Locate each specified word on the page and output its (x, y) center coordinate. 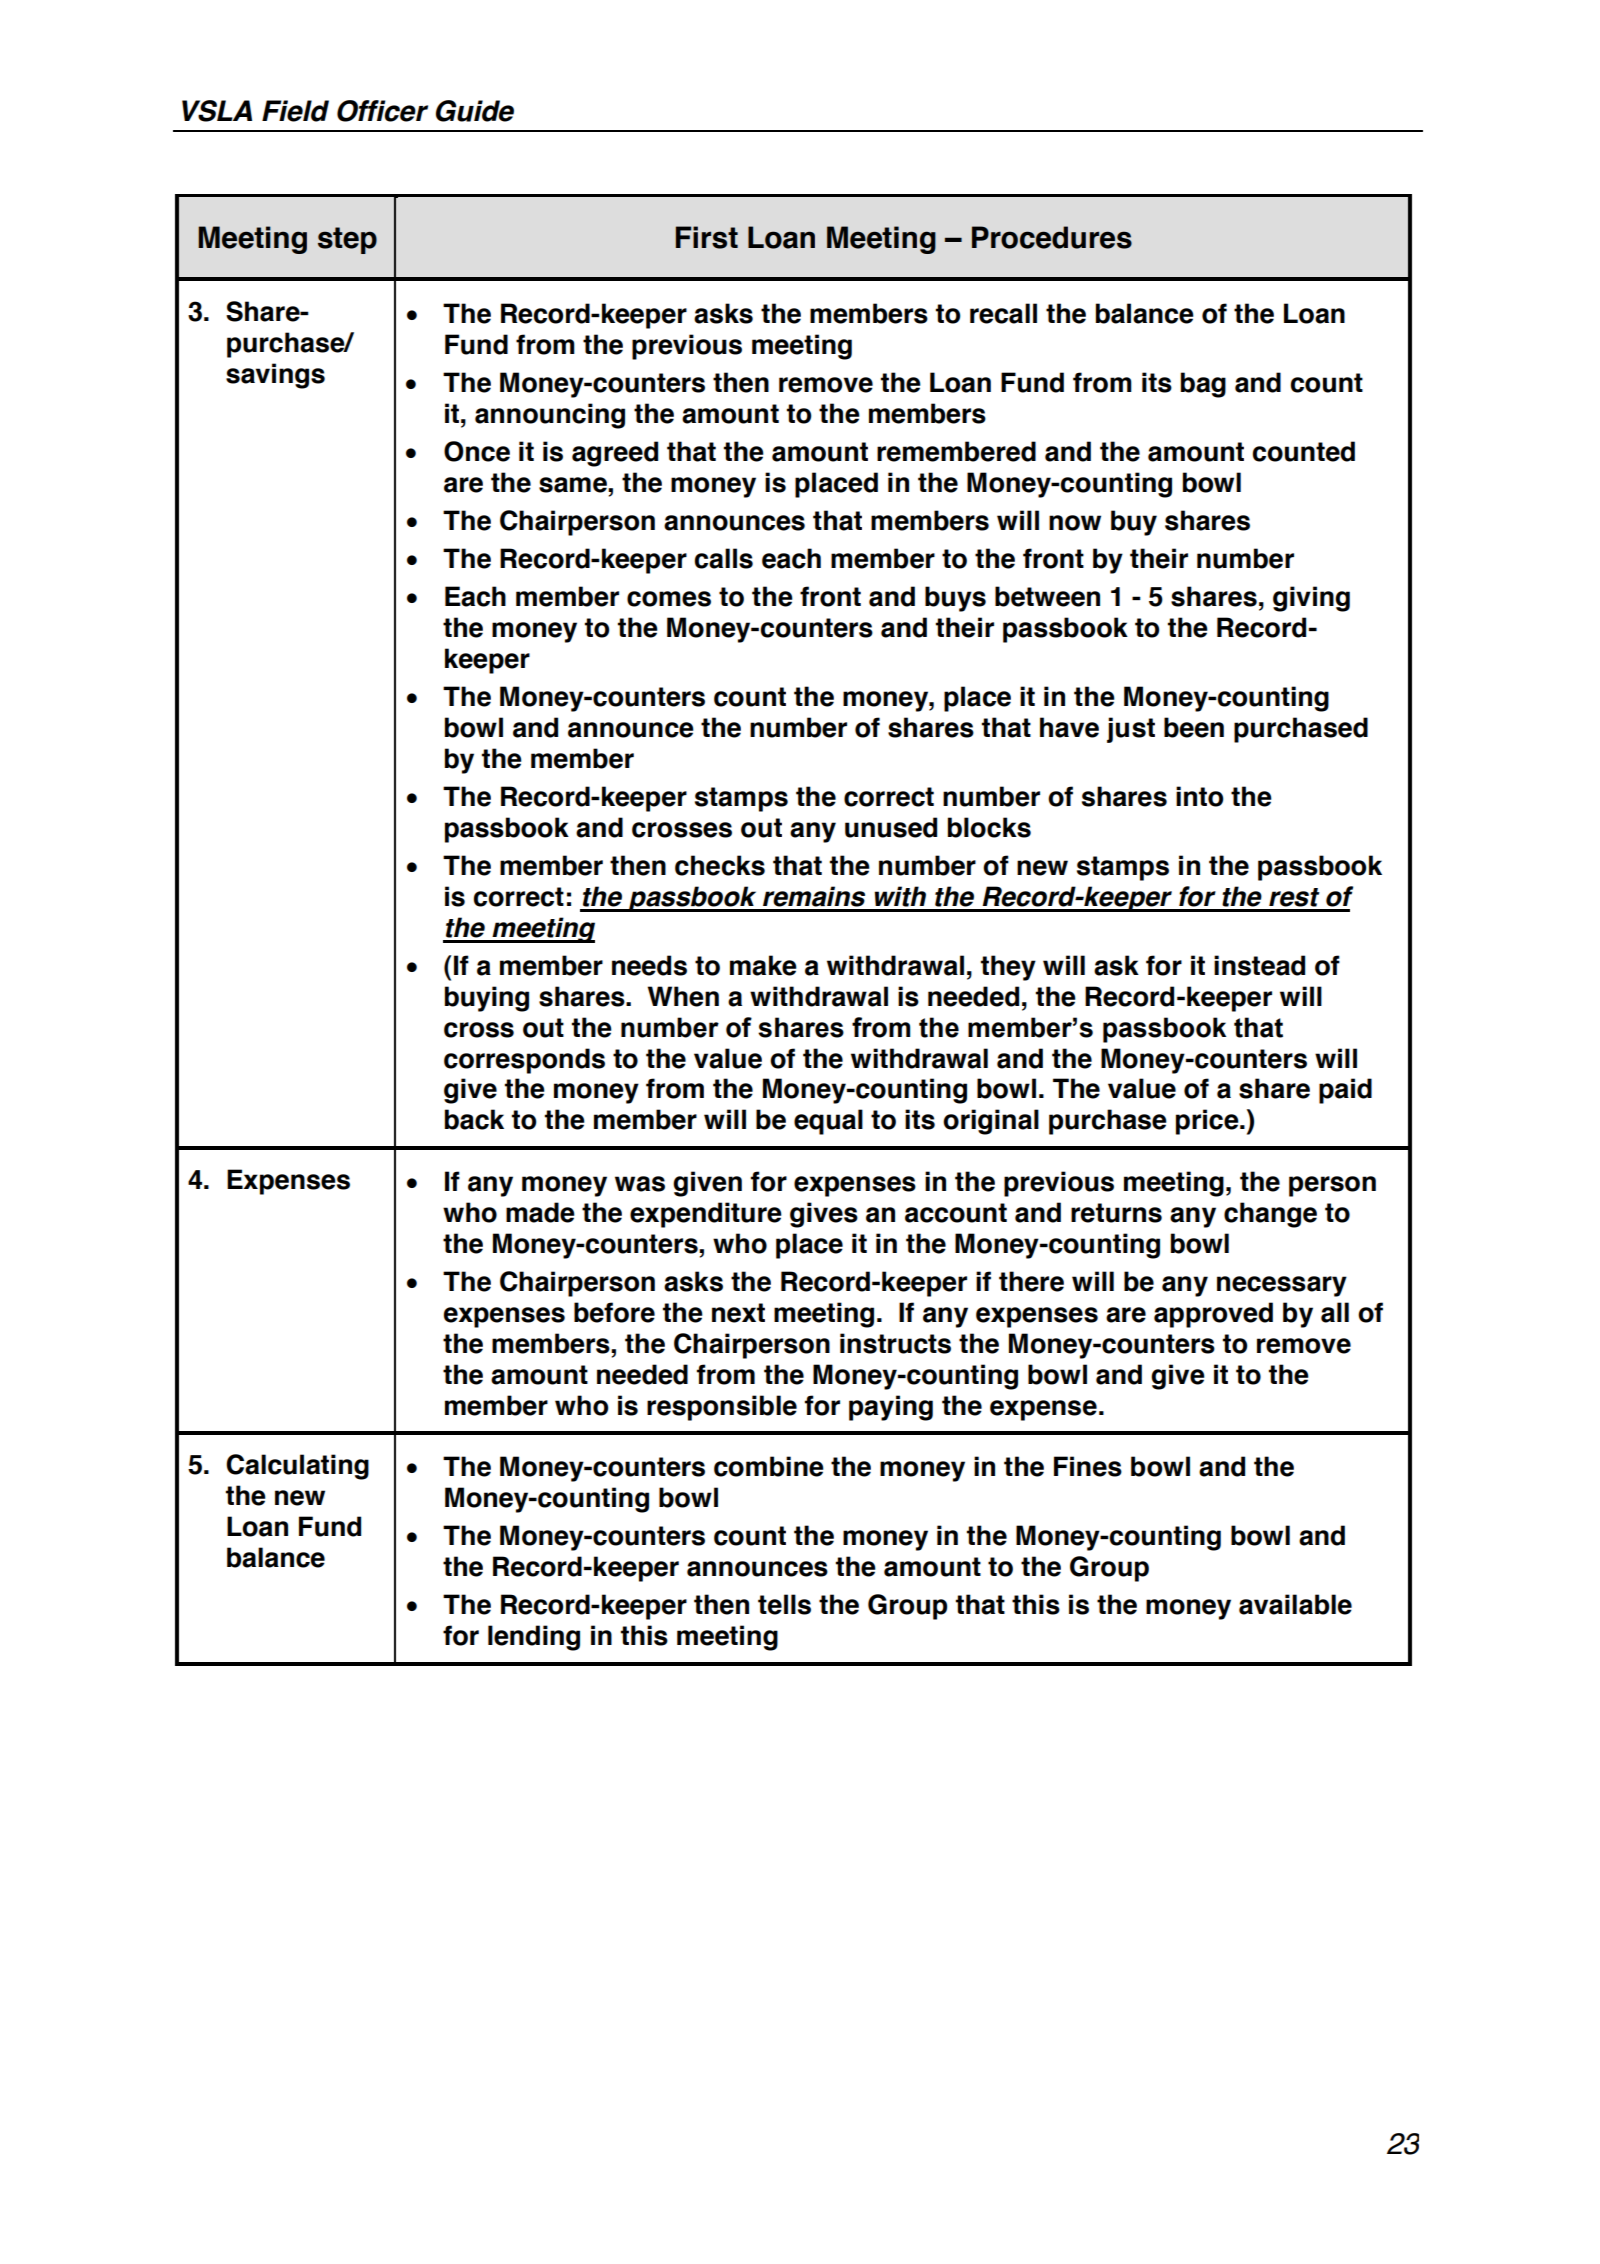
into (1199, 796)
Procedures (1052, 237)
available (1295, 1604)
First (707, 237)
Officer (382, 111)
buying (487, 999)
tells (784, 1604)
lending (534, 1638)
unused (891, 827)
